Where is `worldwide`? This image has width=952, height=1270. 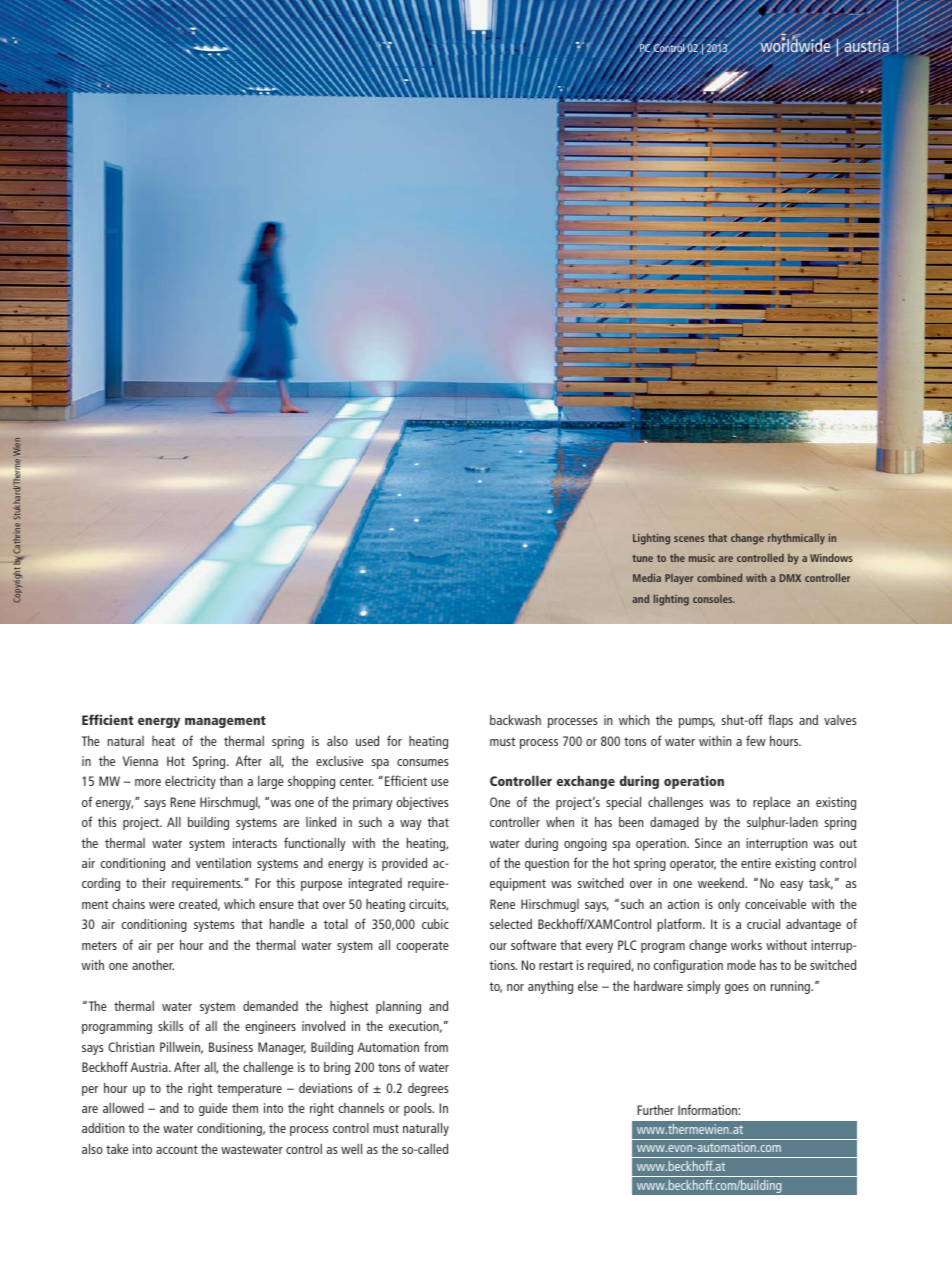 worldwide is located at coordinates (794, 45).
